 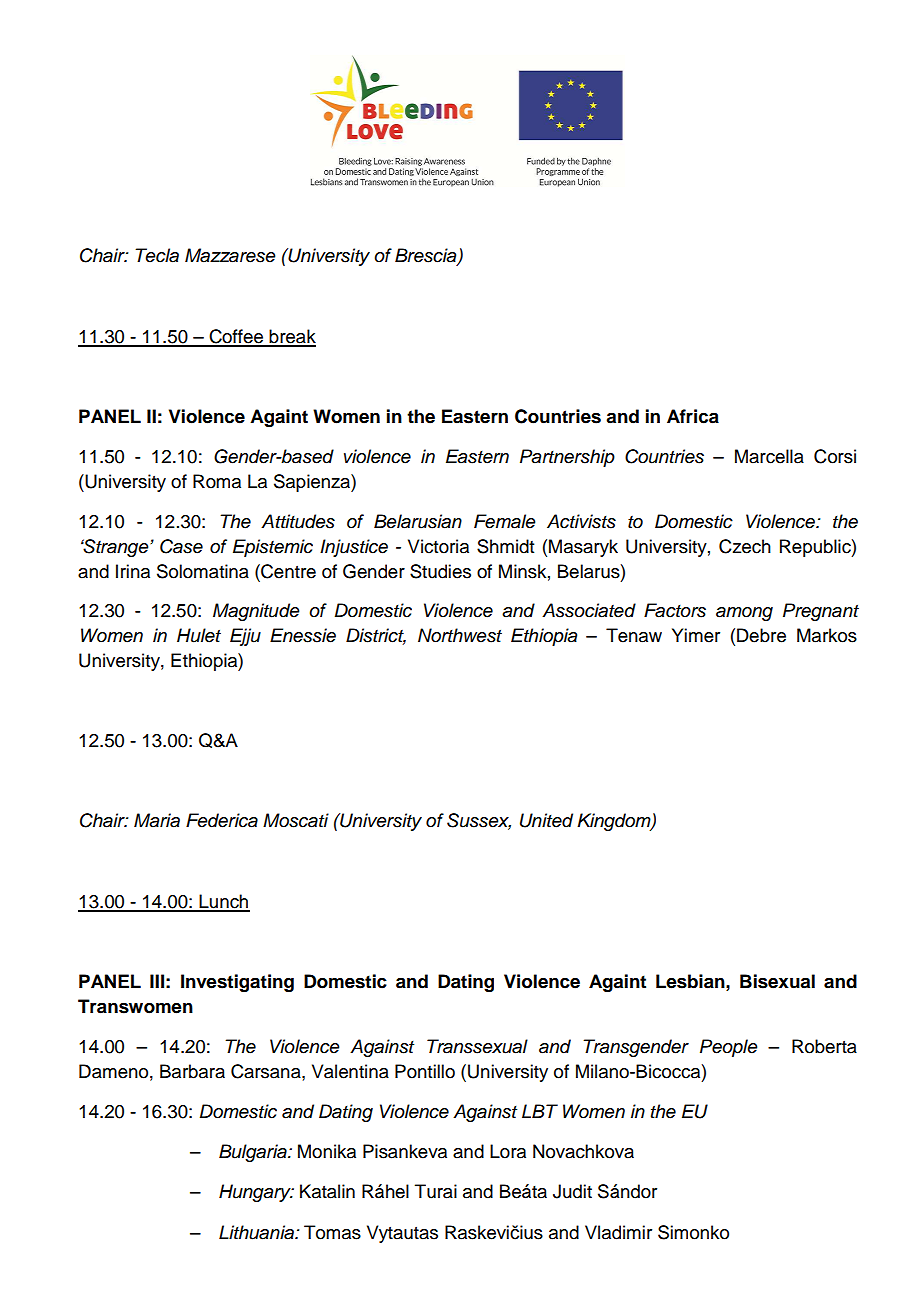 I want to click on Lora, so click(x=508, y=1151).
